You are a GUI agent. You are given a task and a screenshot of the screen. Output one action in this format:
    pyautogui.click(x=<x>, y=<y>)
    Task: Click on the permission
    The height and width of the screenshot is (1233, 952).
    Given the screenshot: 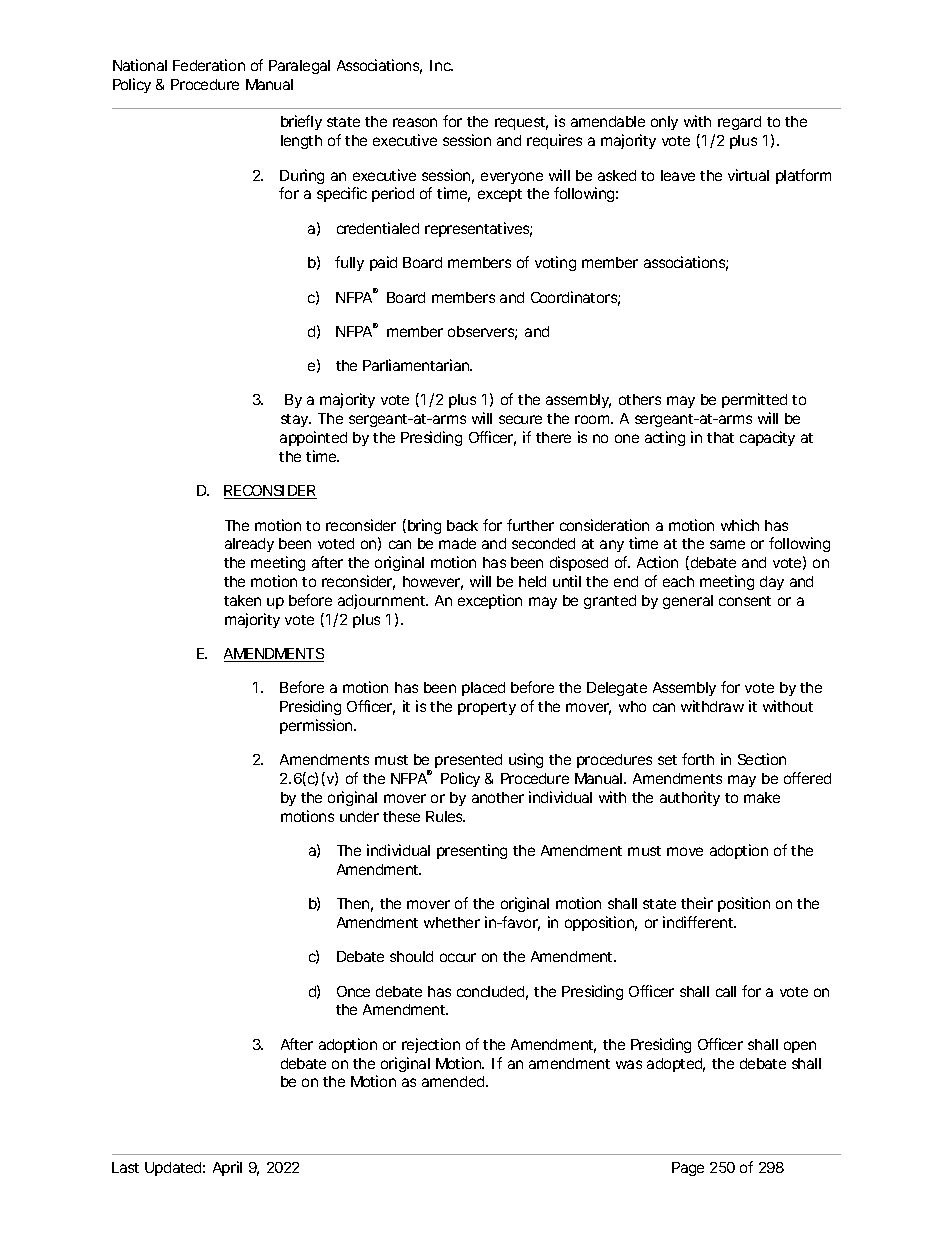 What is the action you would take?
    pyautogui.click(x=317, y=726)
